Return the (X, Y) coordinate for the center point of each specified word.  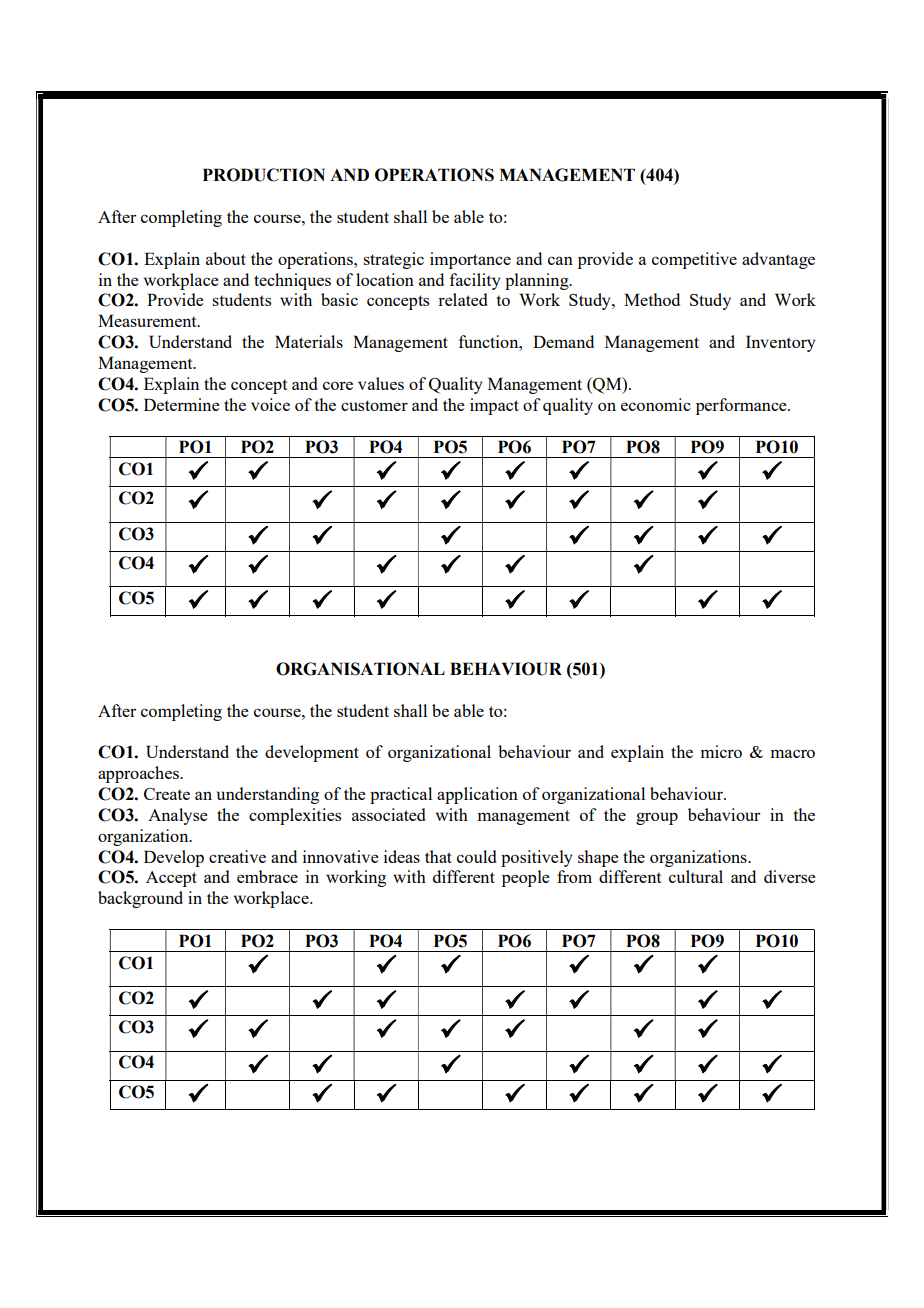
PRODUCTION (264, 175)
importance (470, 260)
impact (494, 406)
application (477, 795)
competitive (694, 260)
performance (742, 406)
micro (721, 751)
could (476, 856)
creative (237, 856)
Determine (182, 404)
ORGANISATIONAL (360, 669)
